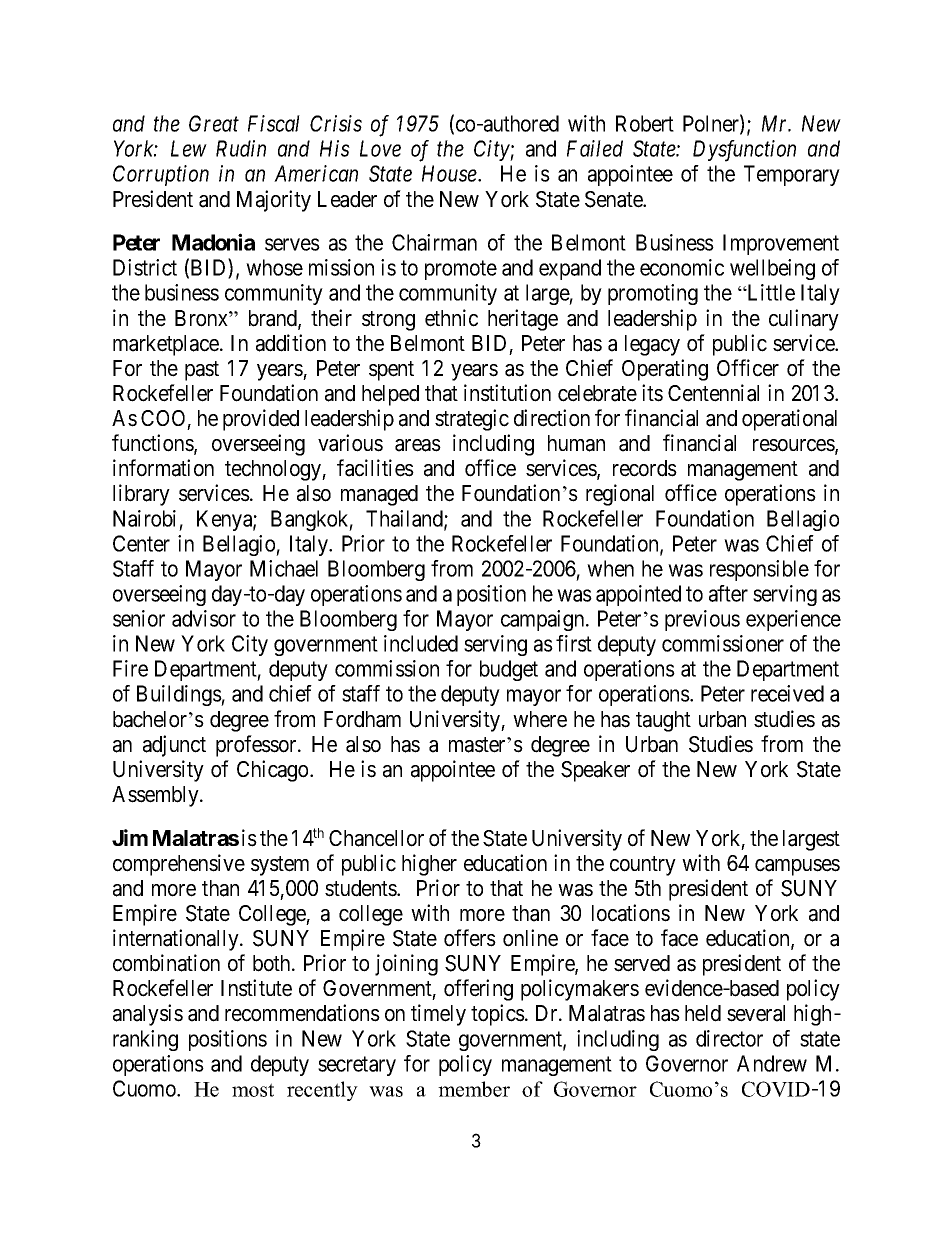 The height and width of the screenshot is (1233, 952). What do you see at coordinates (189, 148) in the screenshot?
I see `Lew` at bounding box center [189, 148].
